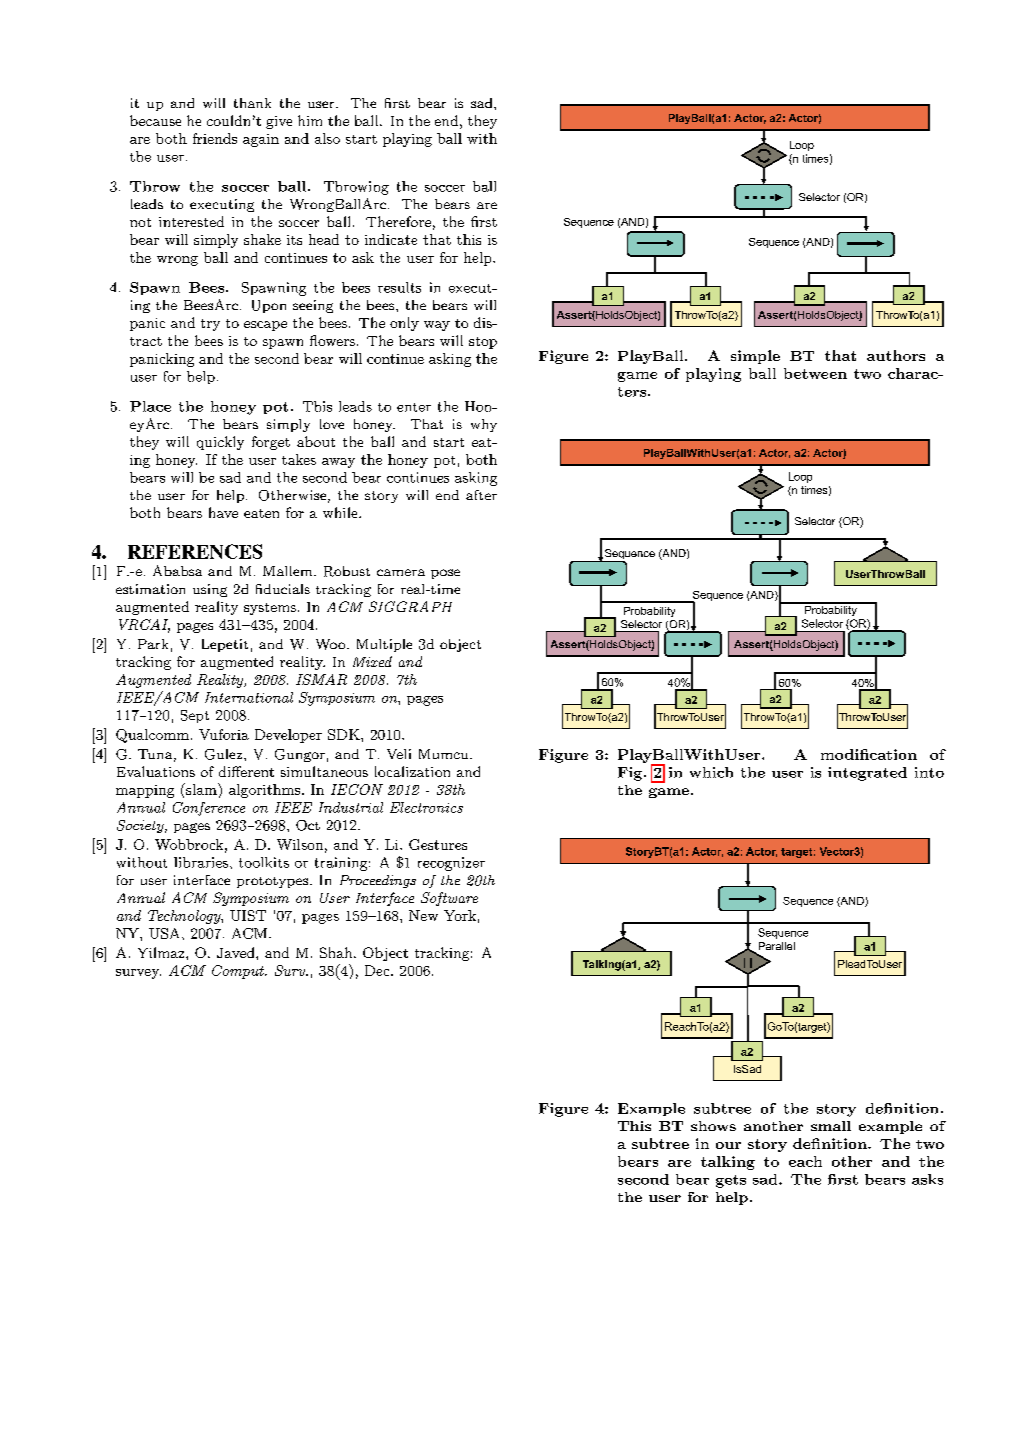  I want to click on quickly, so click(220, 443).
